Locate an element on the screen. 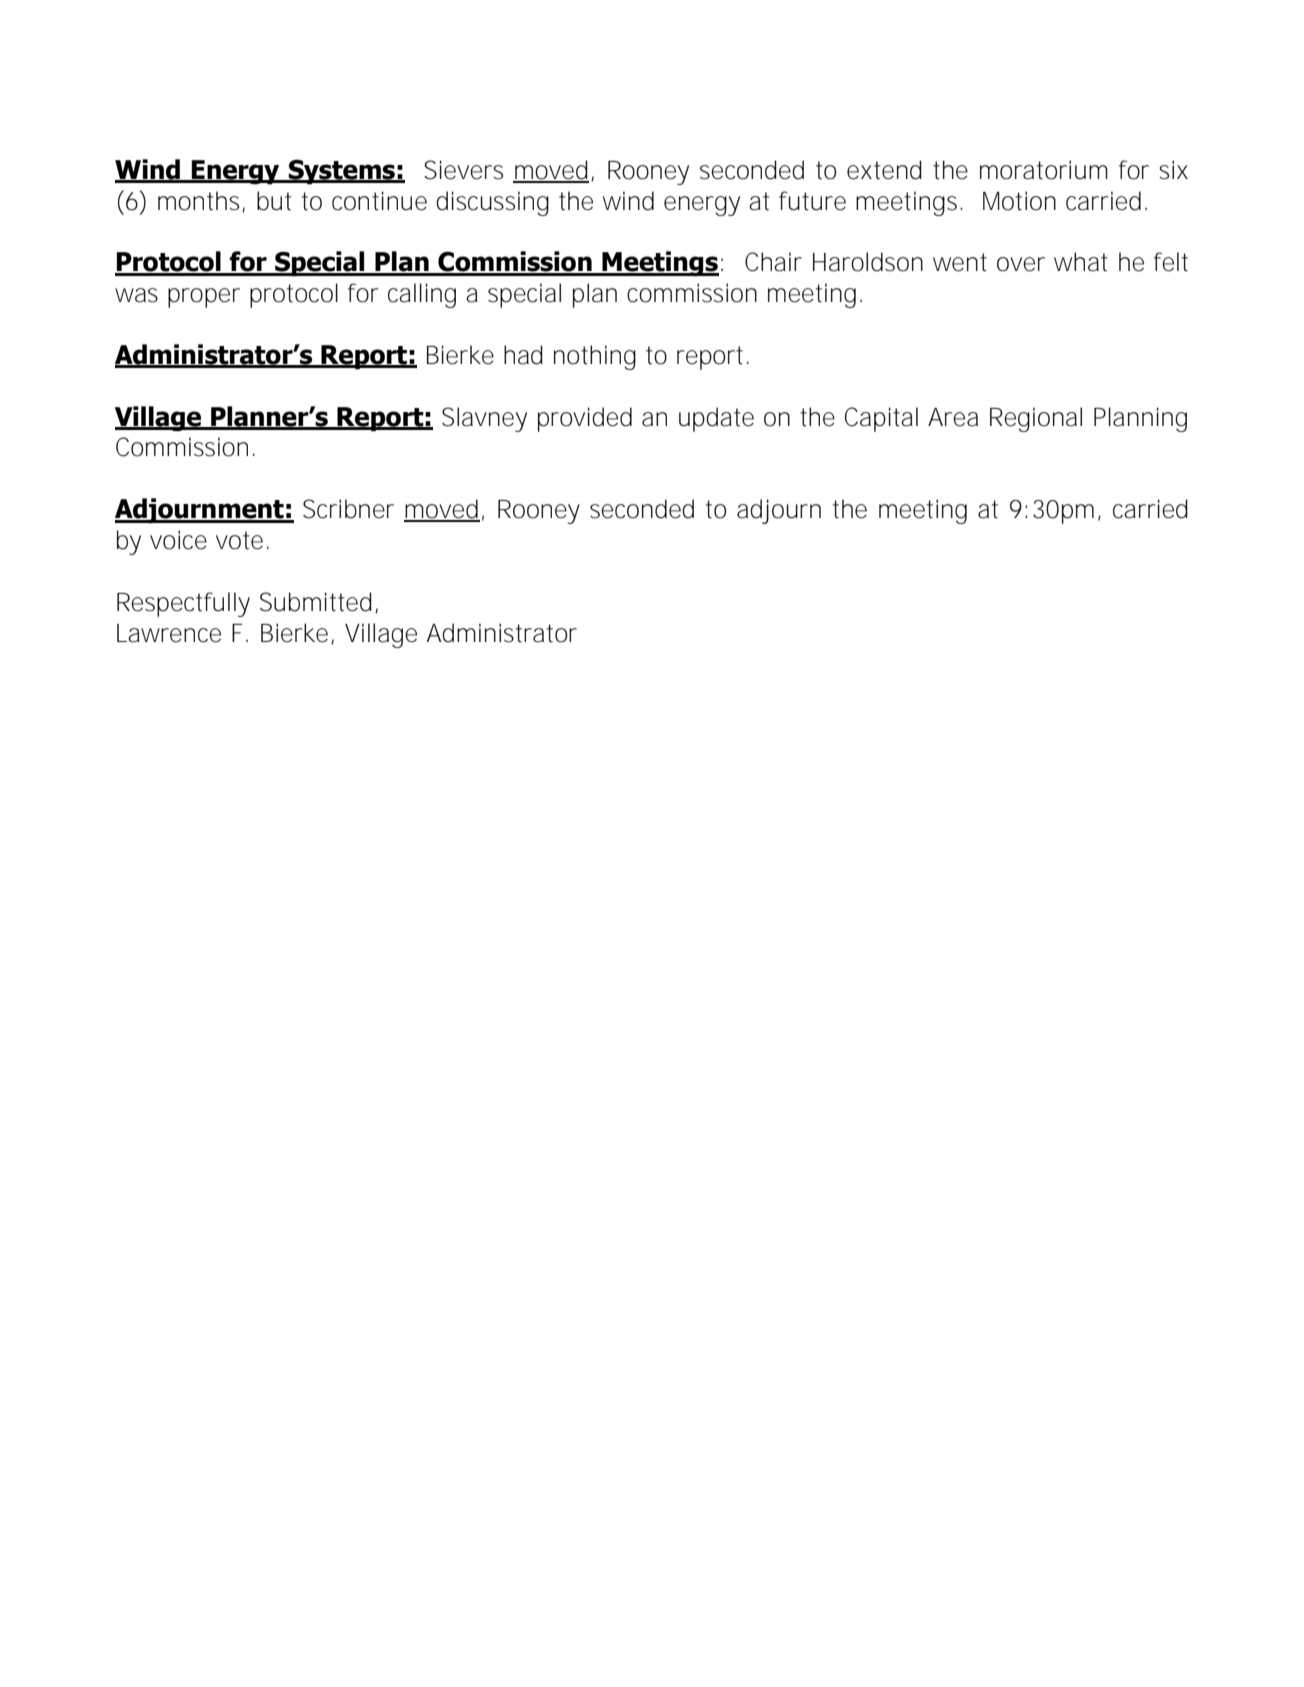 The height and width of the screenshot is (1687, 1304). but is located at coordinates (274, 201).
